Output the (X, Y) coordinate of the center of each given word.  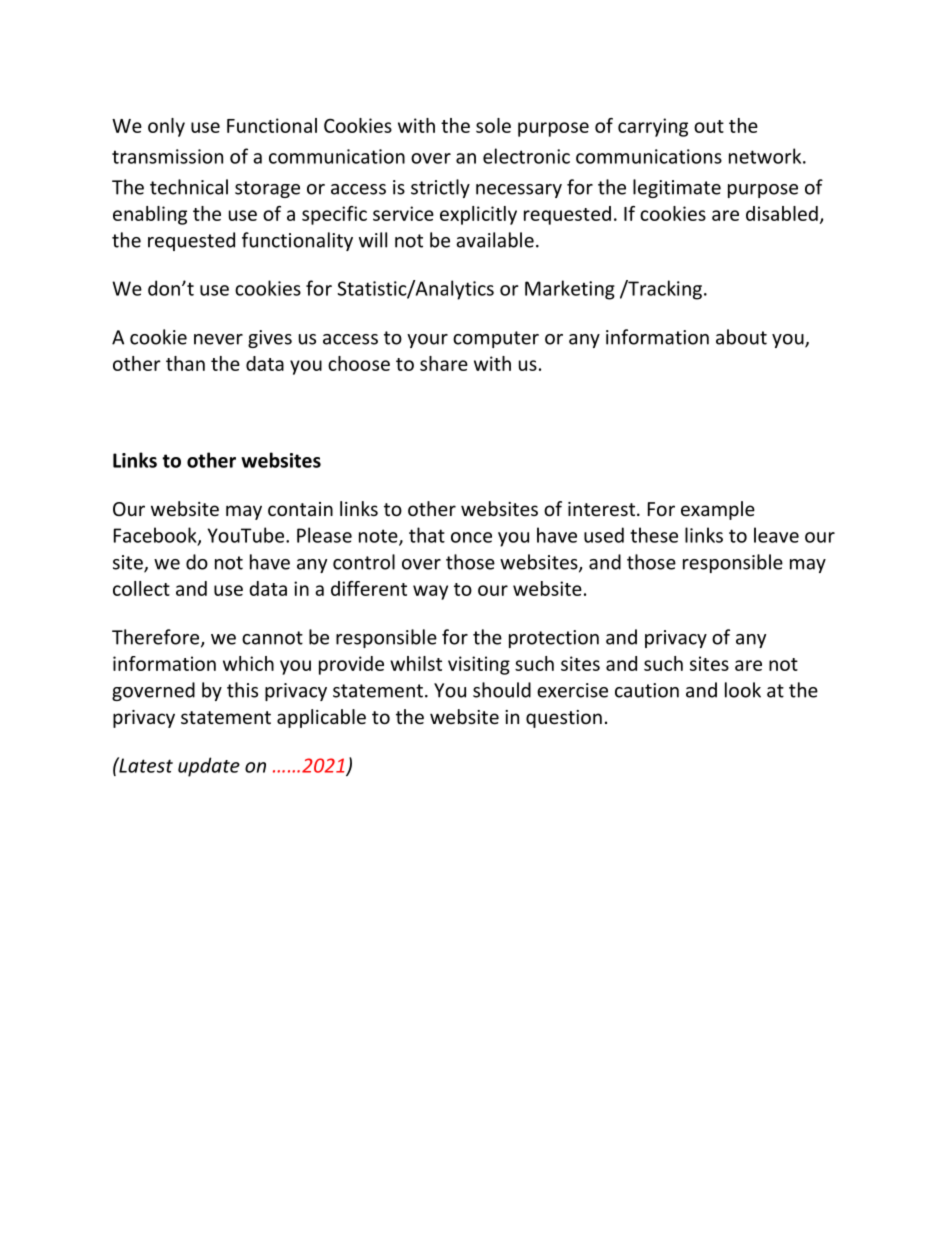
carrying (653, 127)
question (564, 719)
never (218, 339)
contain (300, 509)
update (209, 767)
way (430, 592)
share (444, 363)
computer (496, 339)
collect (141, 588)
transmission (167, 156)
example (718, 510)
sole (493, 125)
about (741, 337)
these (654, 535)
